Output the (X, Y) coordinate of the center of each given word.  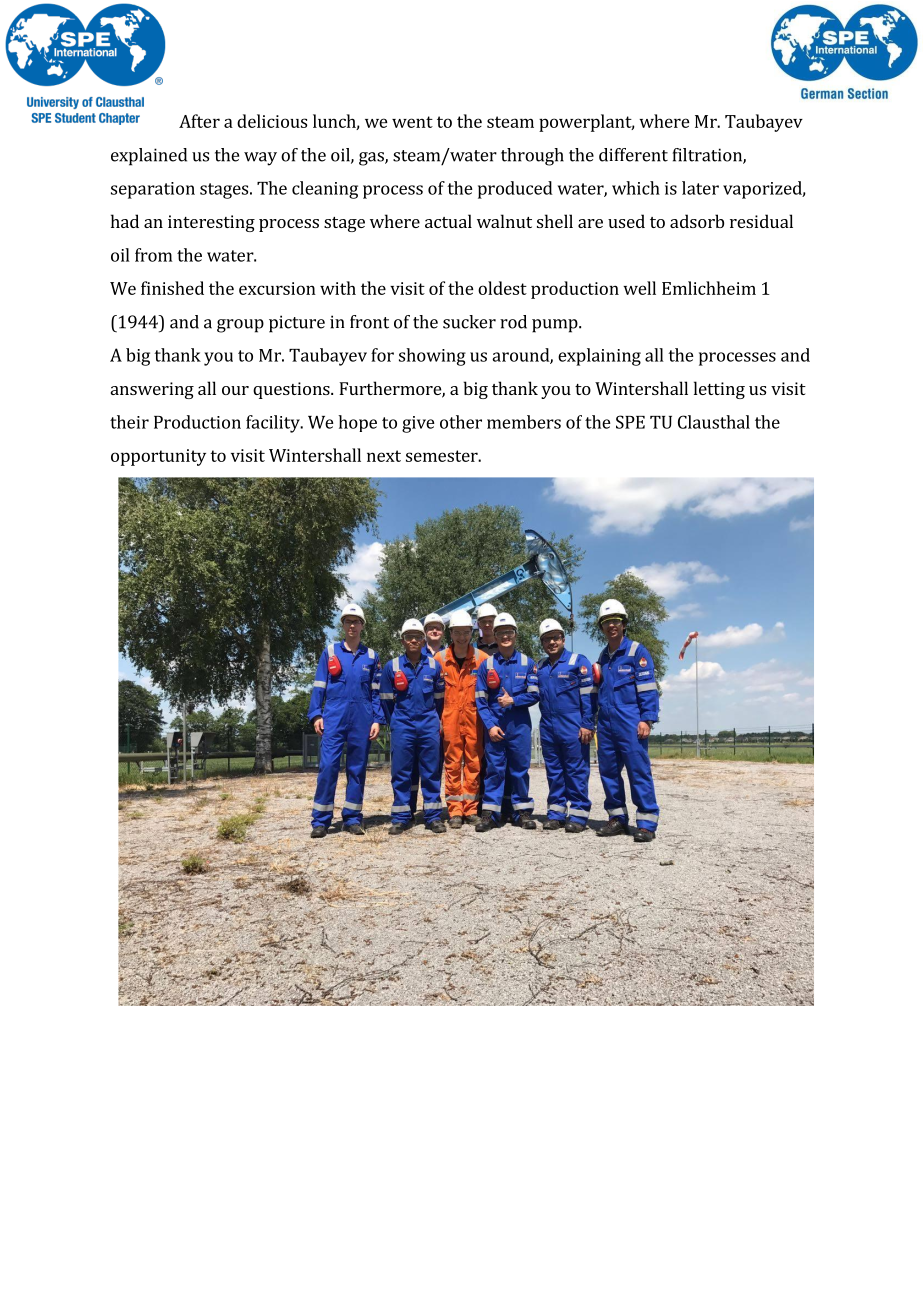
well (639, 288)
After (199, 121)
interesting (211, 223)
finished (172, 288)
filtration (708, 156)
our (235, 390)
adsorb (697, 221)
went (412, 122)
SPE (630, 422)
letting (719, 390)
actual (448, 221)
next (384, 456)
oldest (502, 288)
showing (432, 357)
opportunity (158, 457)
